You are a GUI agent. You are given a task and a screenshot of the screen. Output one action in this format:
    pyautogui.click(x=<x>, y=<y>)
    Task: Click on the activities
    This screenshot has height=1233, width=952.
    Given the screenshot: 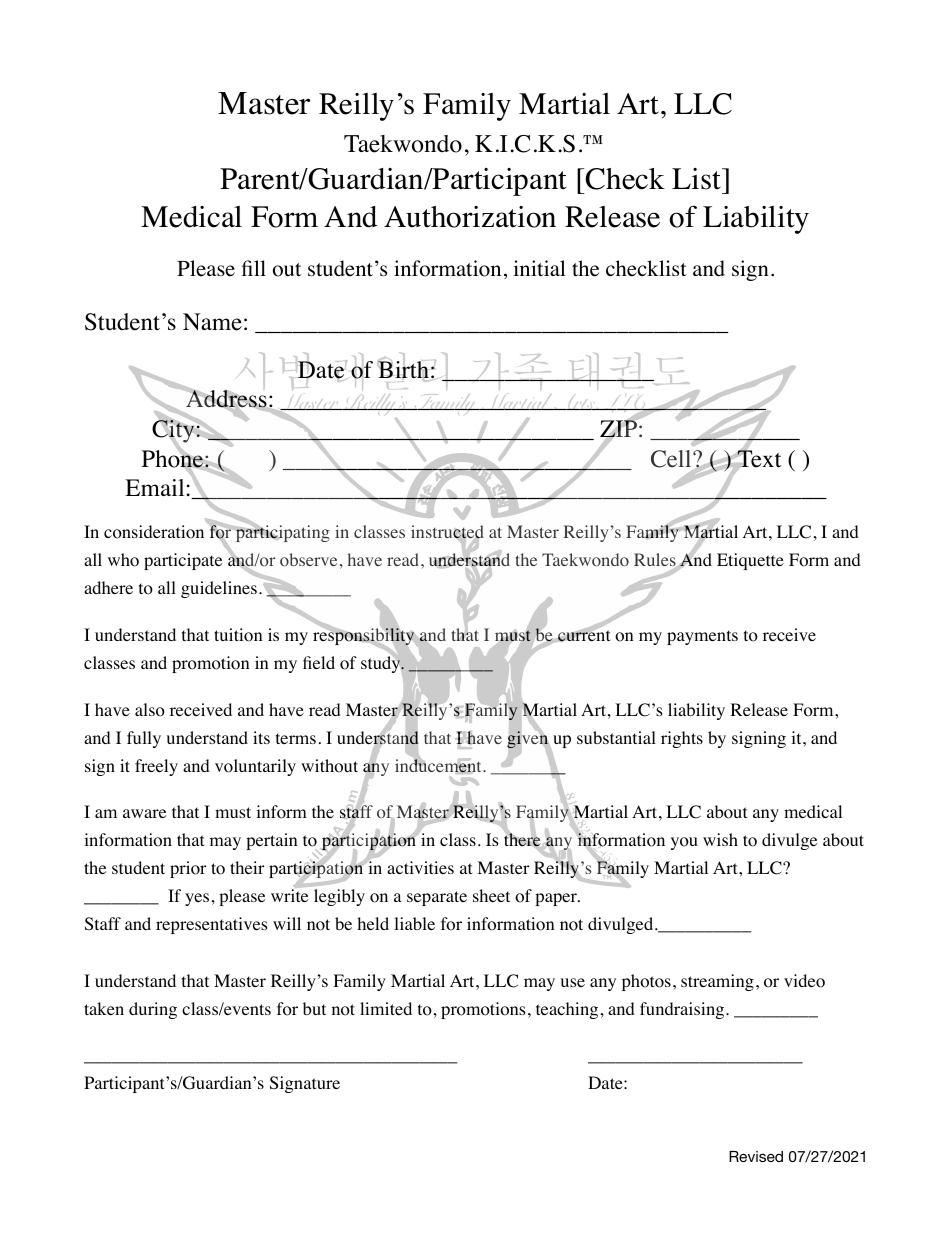 What is the action you would take?
    pyautogui.click(x=420, y=867)
